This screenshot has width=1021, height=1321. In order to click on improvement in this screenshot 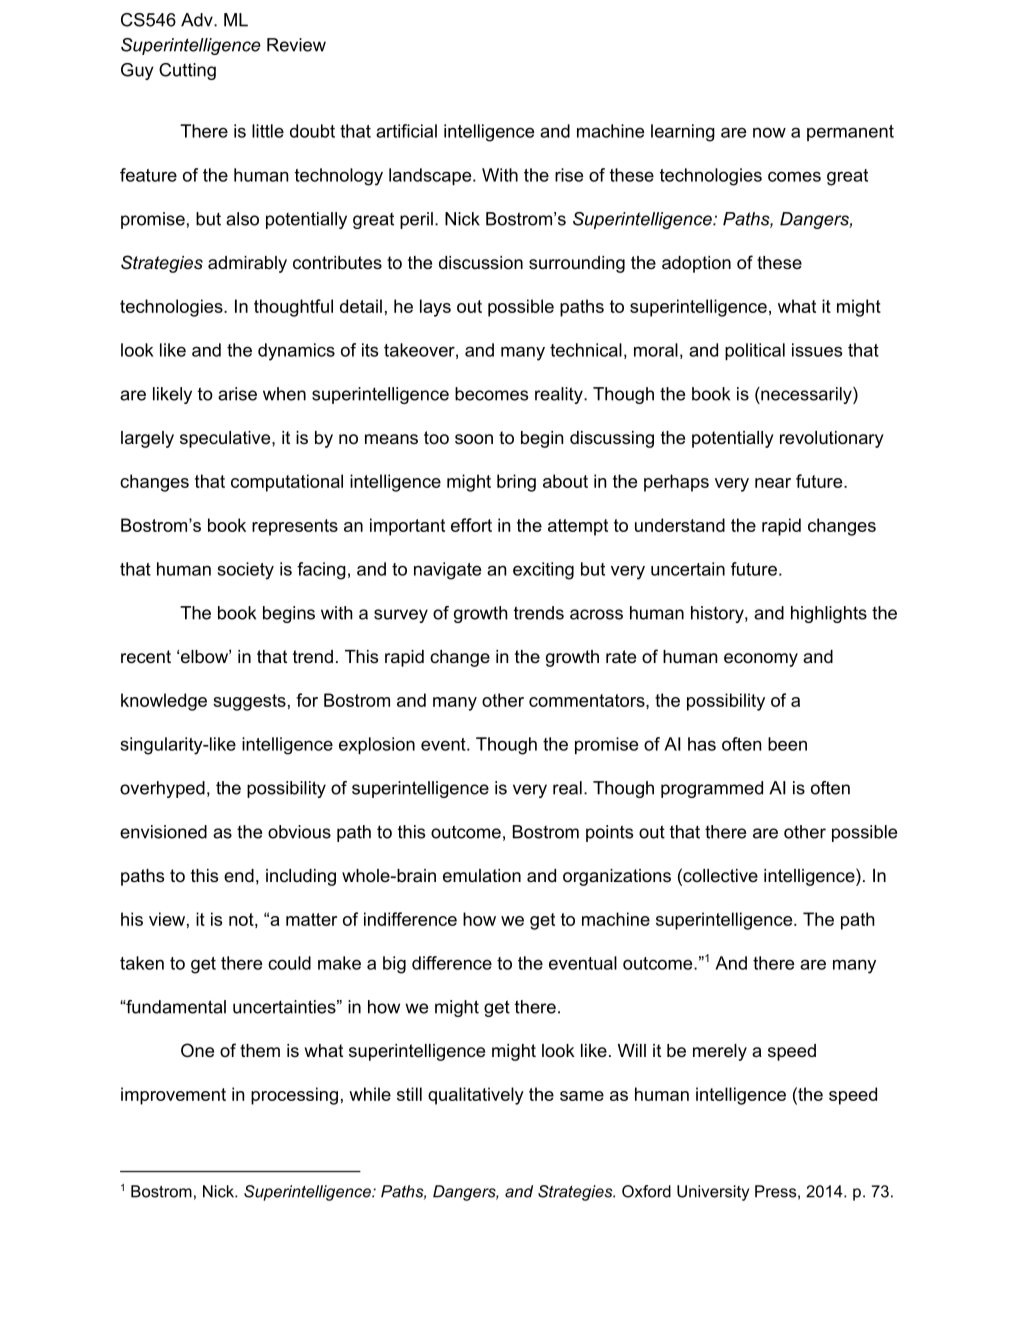, I will do `click(173, 1096)`.
